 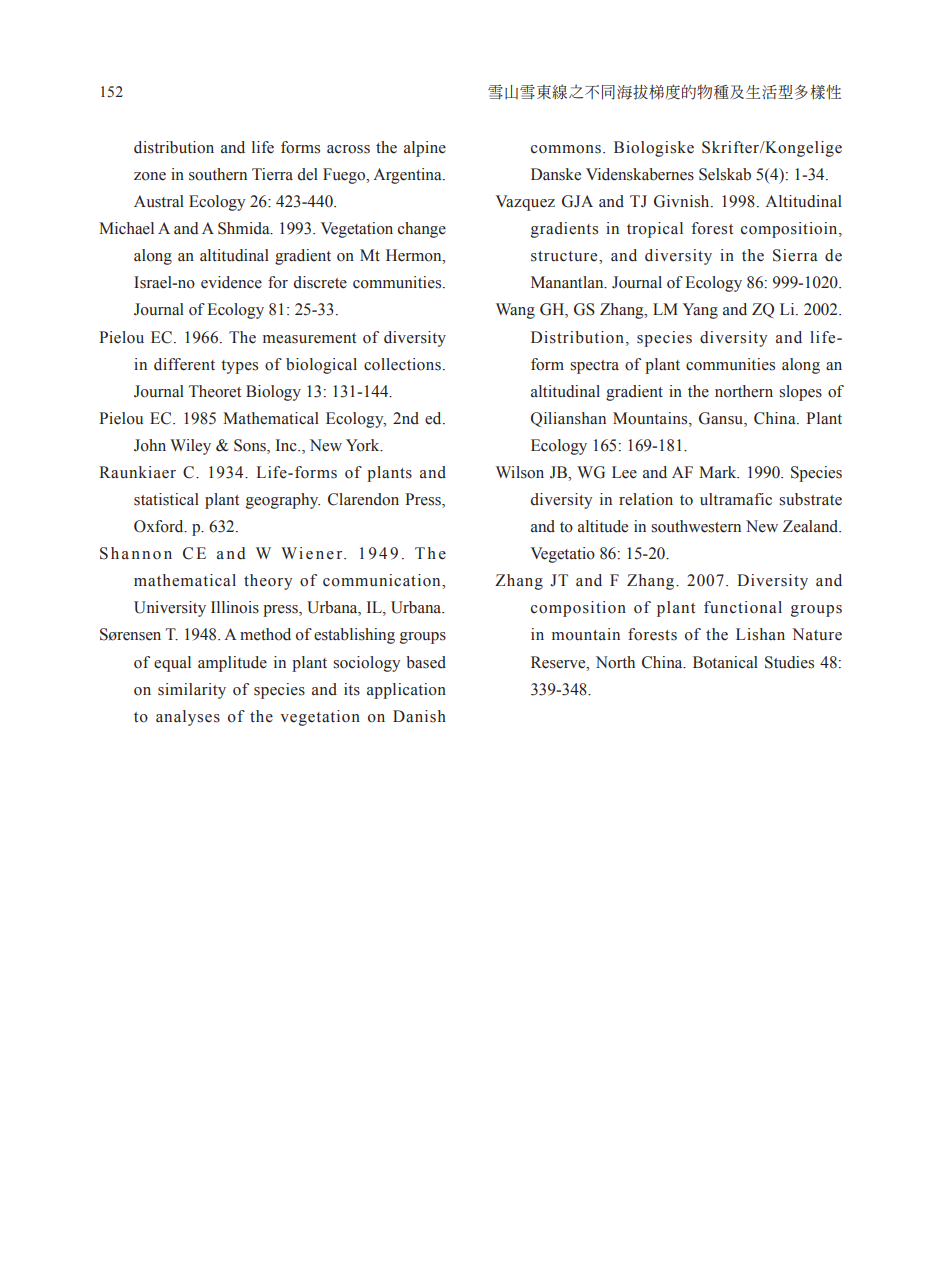 What do you see at coordinates (700, 311) in the screenshot?
I see `Yang` at bounding box center [700, 311].
